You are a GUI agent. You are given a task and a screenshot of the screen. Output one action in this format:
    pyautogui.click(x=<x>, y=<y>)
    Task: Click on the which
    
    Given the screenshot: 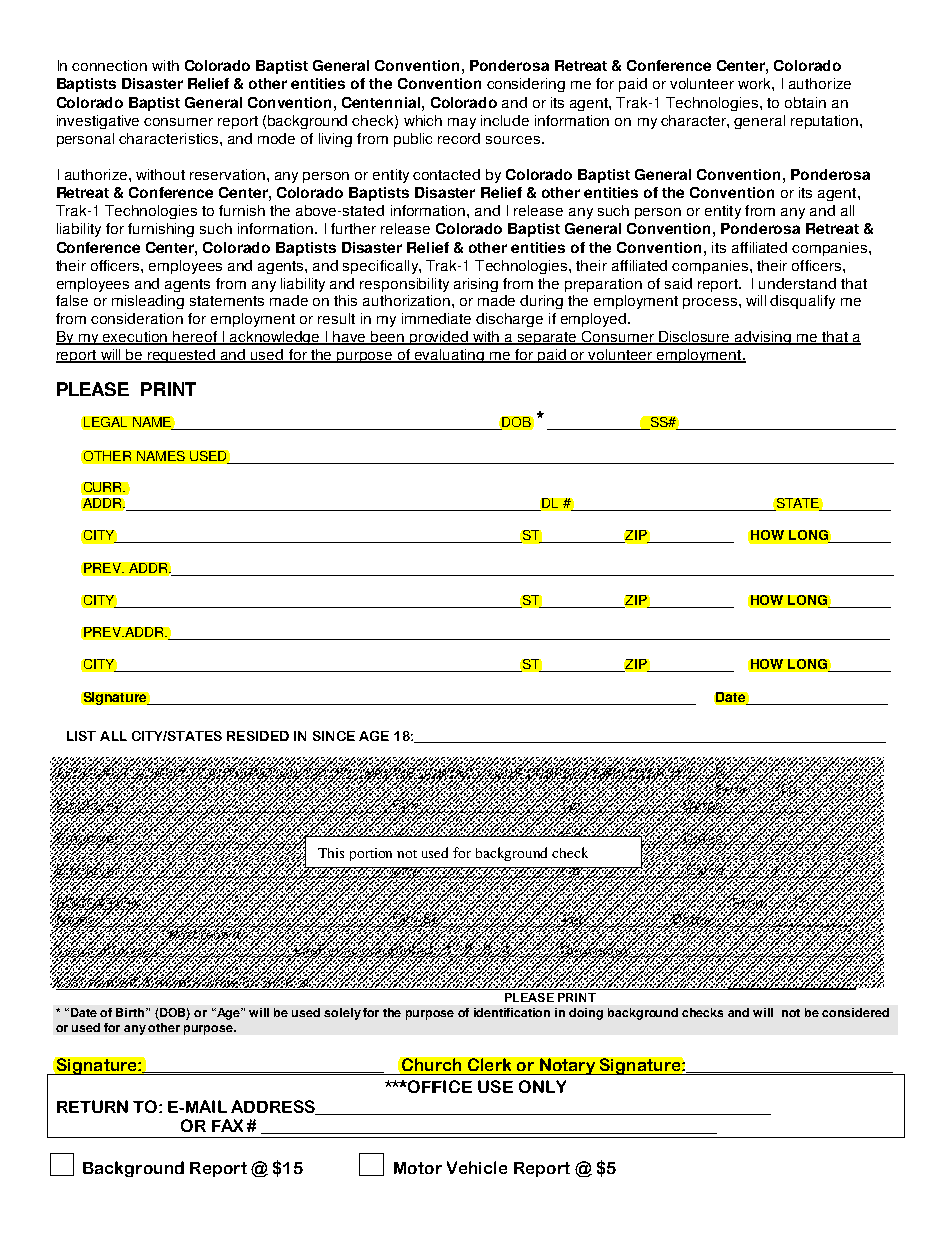 What is the action you would take?
    pyautogui.click(x=423, y=120)
